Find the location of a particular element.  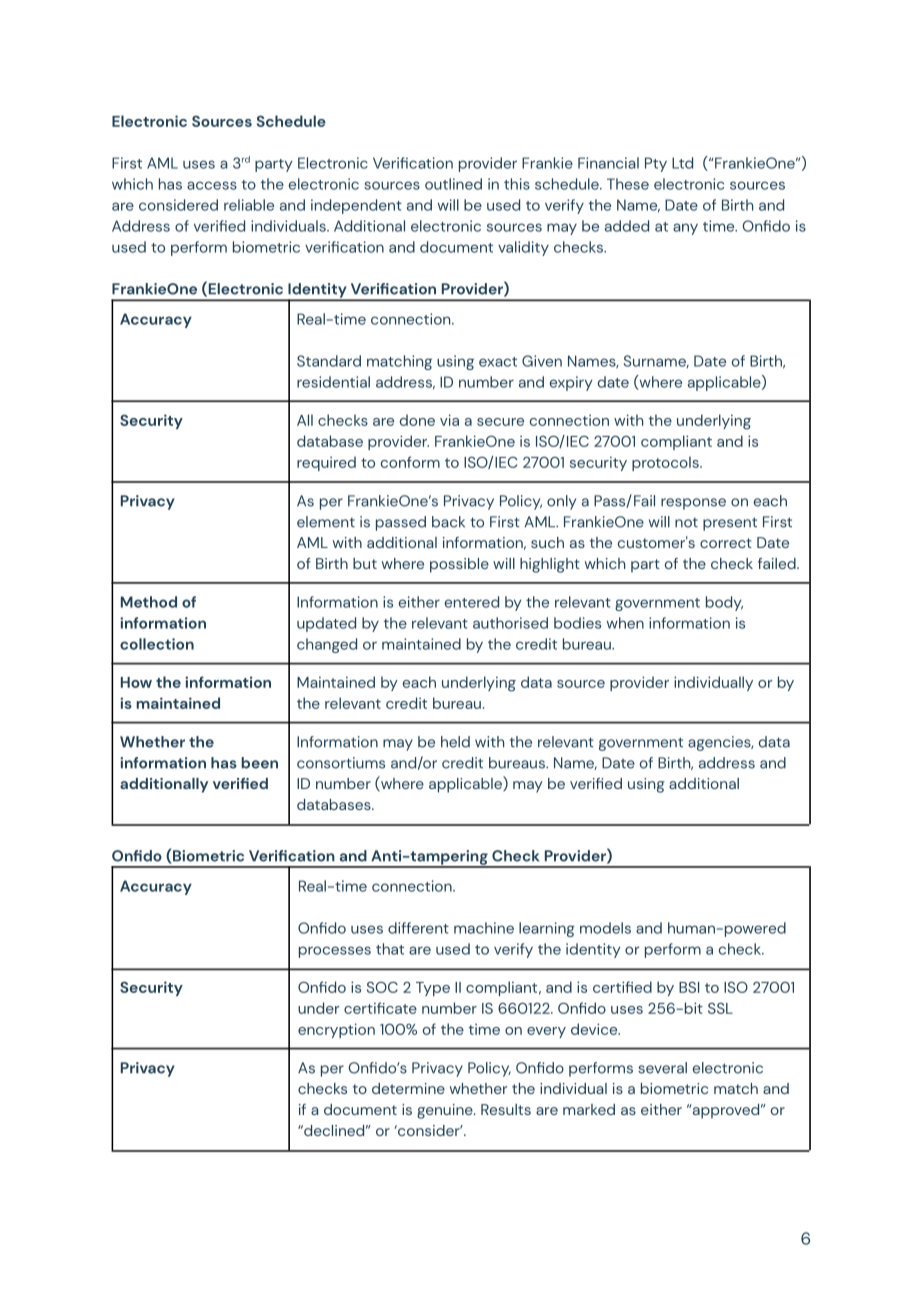

These is located at coordinates (628, 184).
